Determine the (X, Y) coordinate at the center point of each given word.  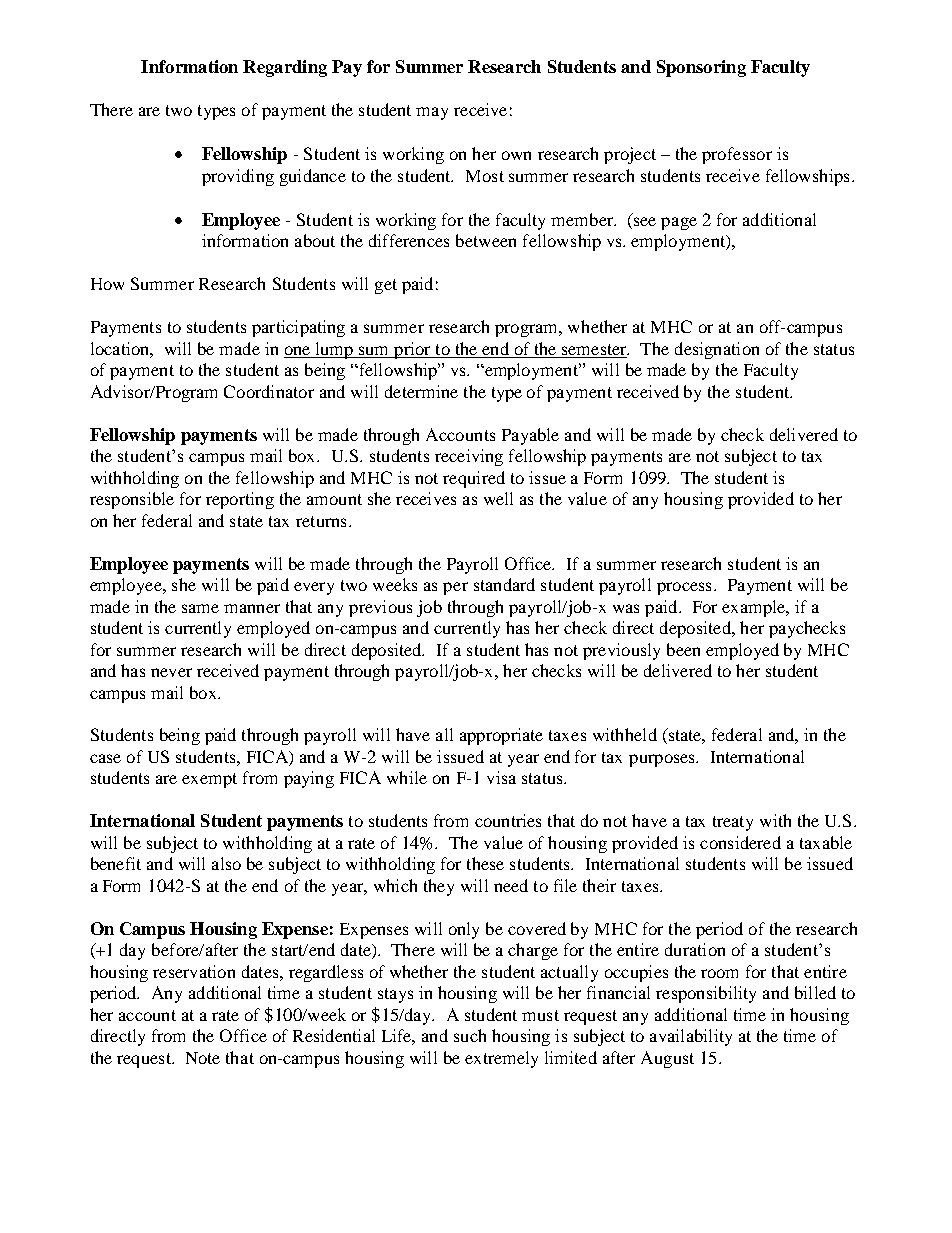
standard (504, 584)
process (684, 588)
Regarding (285, 68)
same (200, 608)
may (432, 113)
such (470, 1035)
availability (691, 1037)
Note (203, 1058)
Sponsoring (701, 68)
